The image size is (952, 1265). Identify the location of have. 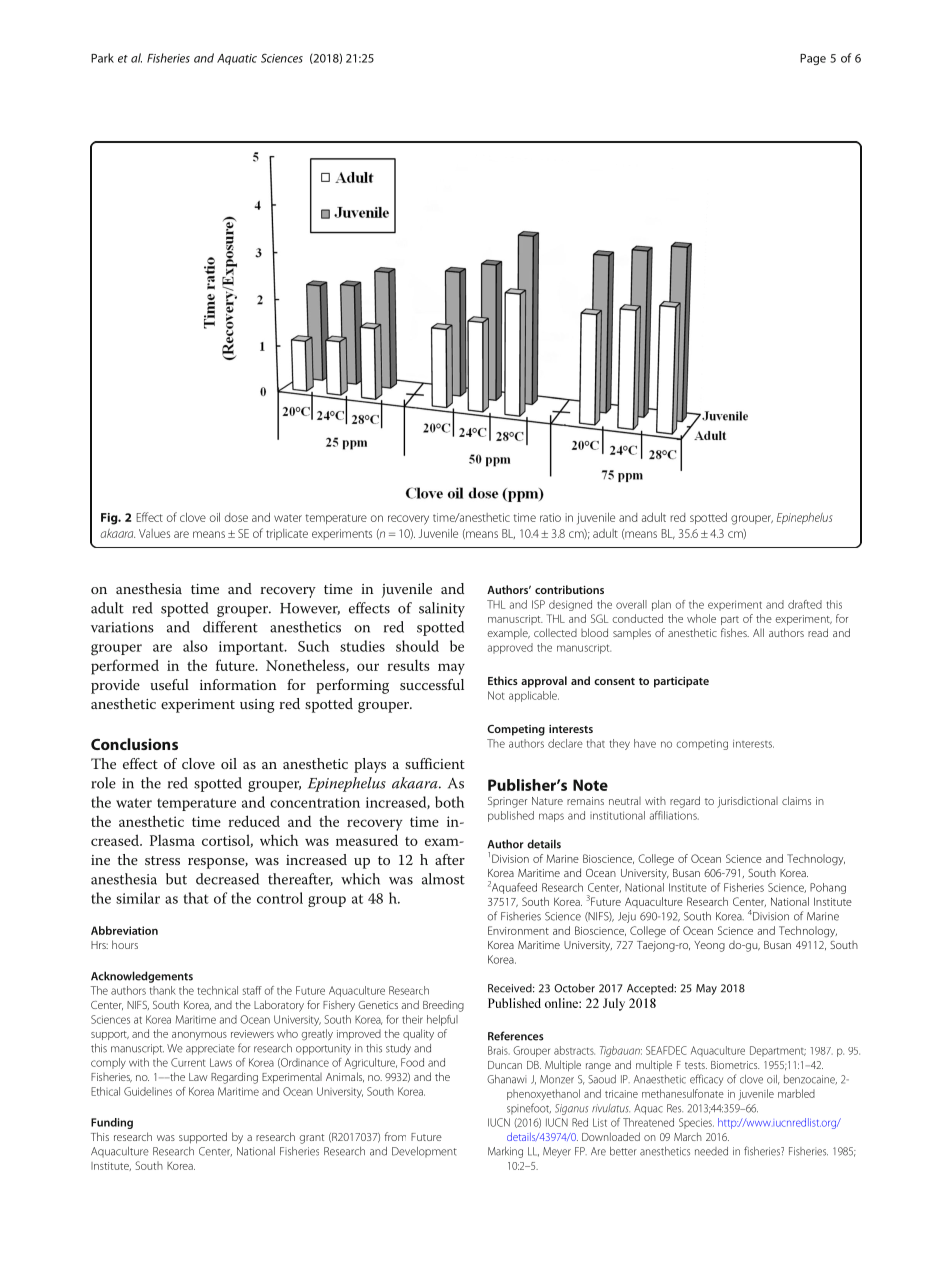
(645, 743).
